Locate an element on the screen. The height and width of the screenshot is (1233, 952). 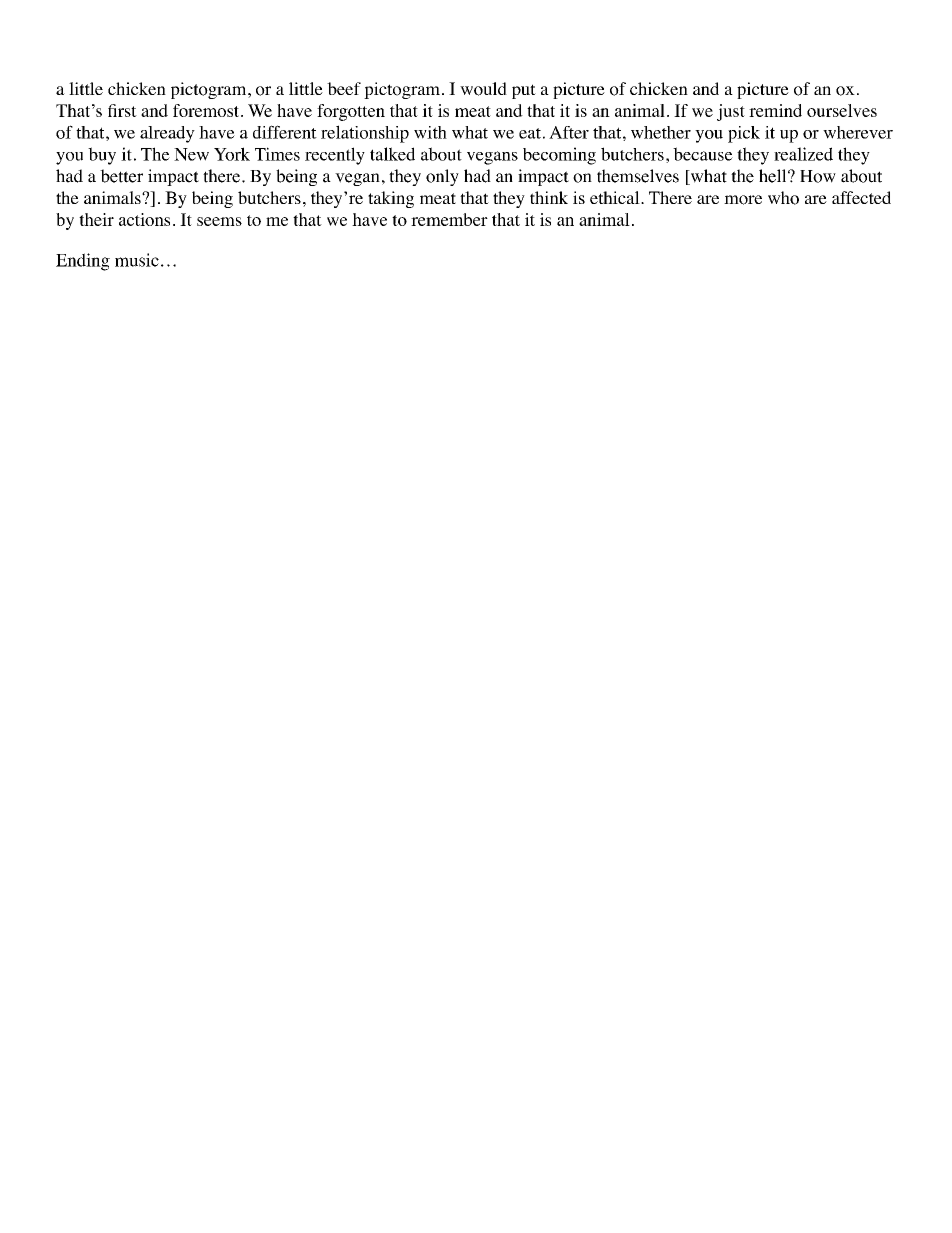
more is located at coordinates (743, 200).
